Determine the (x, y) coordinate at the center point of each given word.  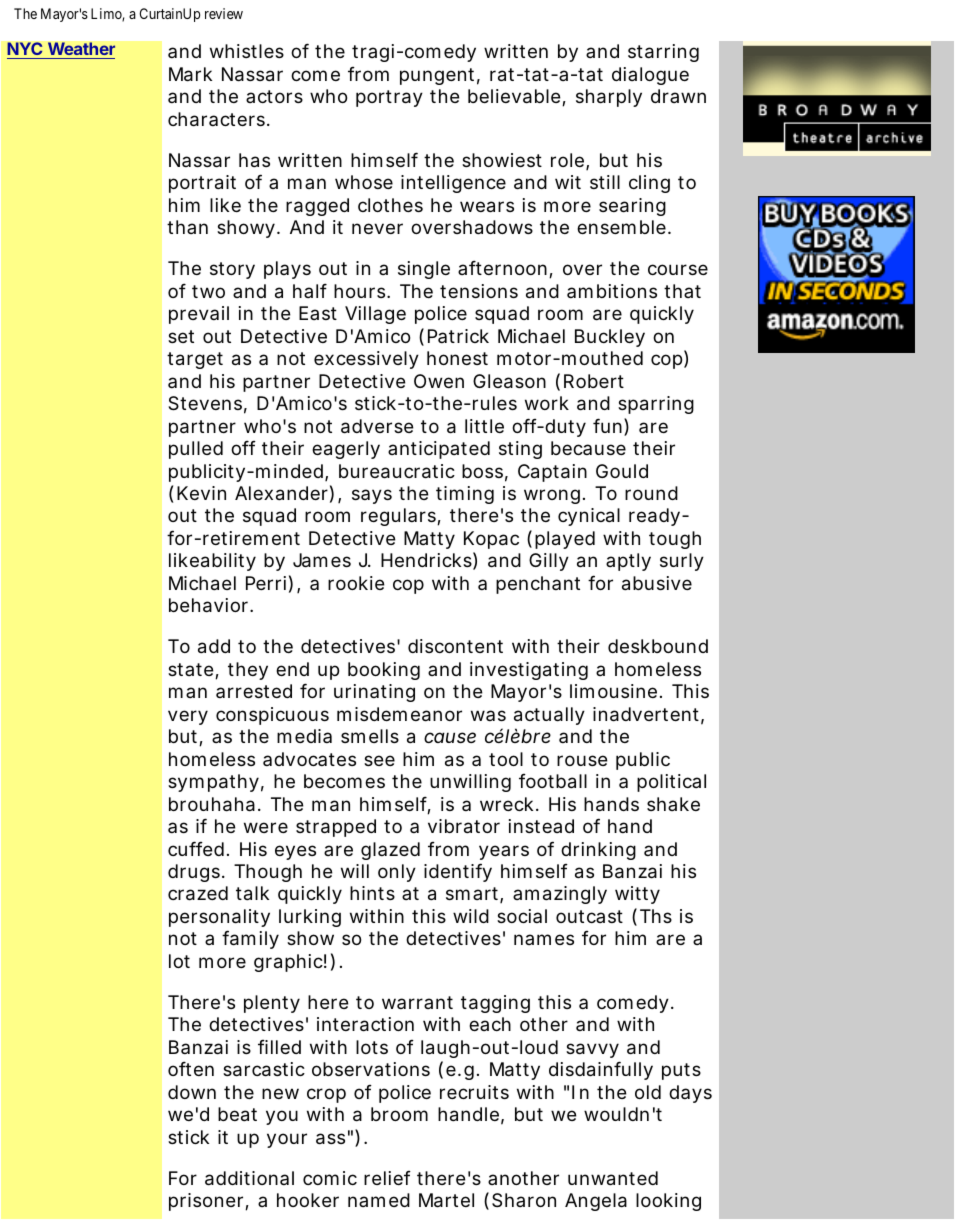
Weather (81, 48)
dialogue (650, 76)
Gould (622, 471)
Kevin (201, 493)
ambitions (612, 291)
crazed (198, 893)
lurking (310, 918)
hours (359, 291)
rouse (582, 760)
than (187, 227)
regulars (399, 517)
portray (389, 98)
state (192, 671)
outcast (589, 916)
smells (370, 736)
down (192, 1092)
